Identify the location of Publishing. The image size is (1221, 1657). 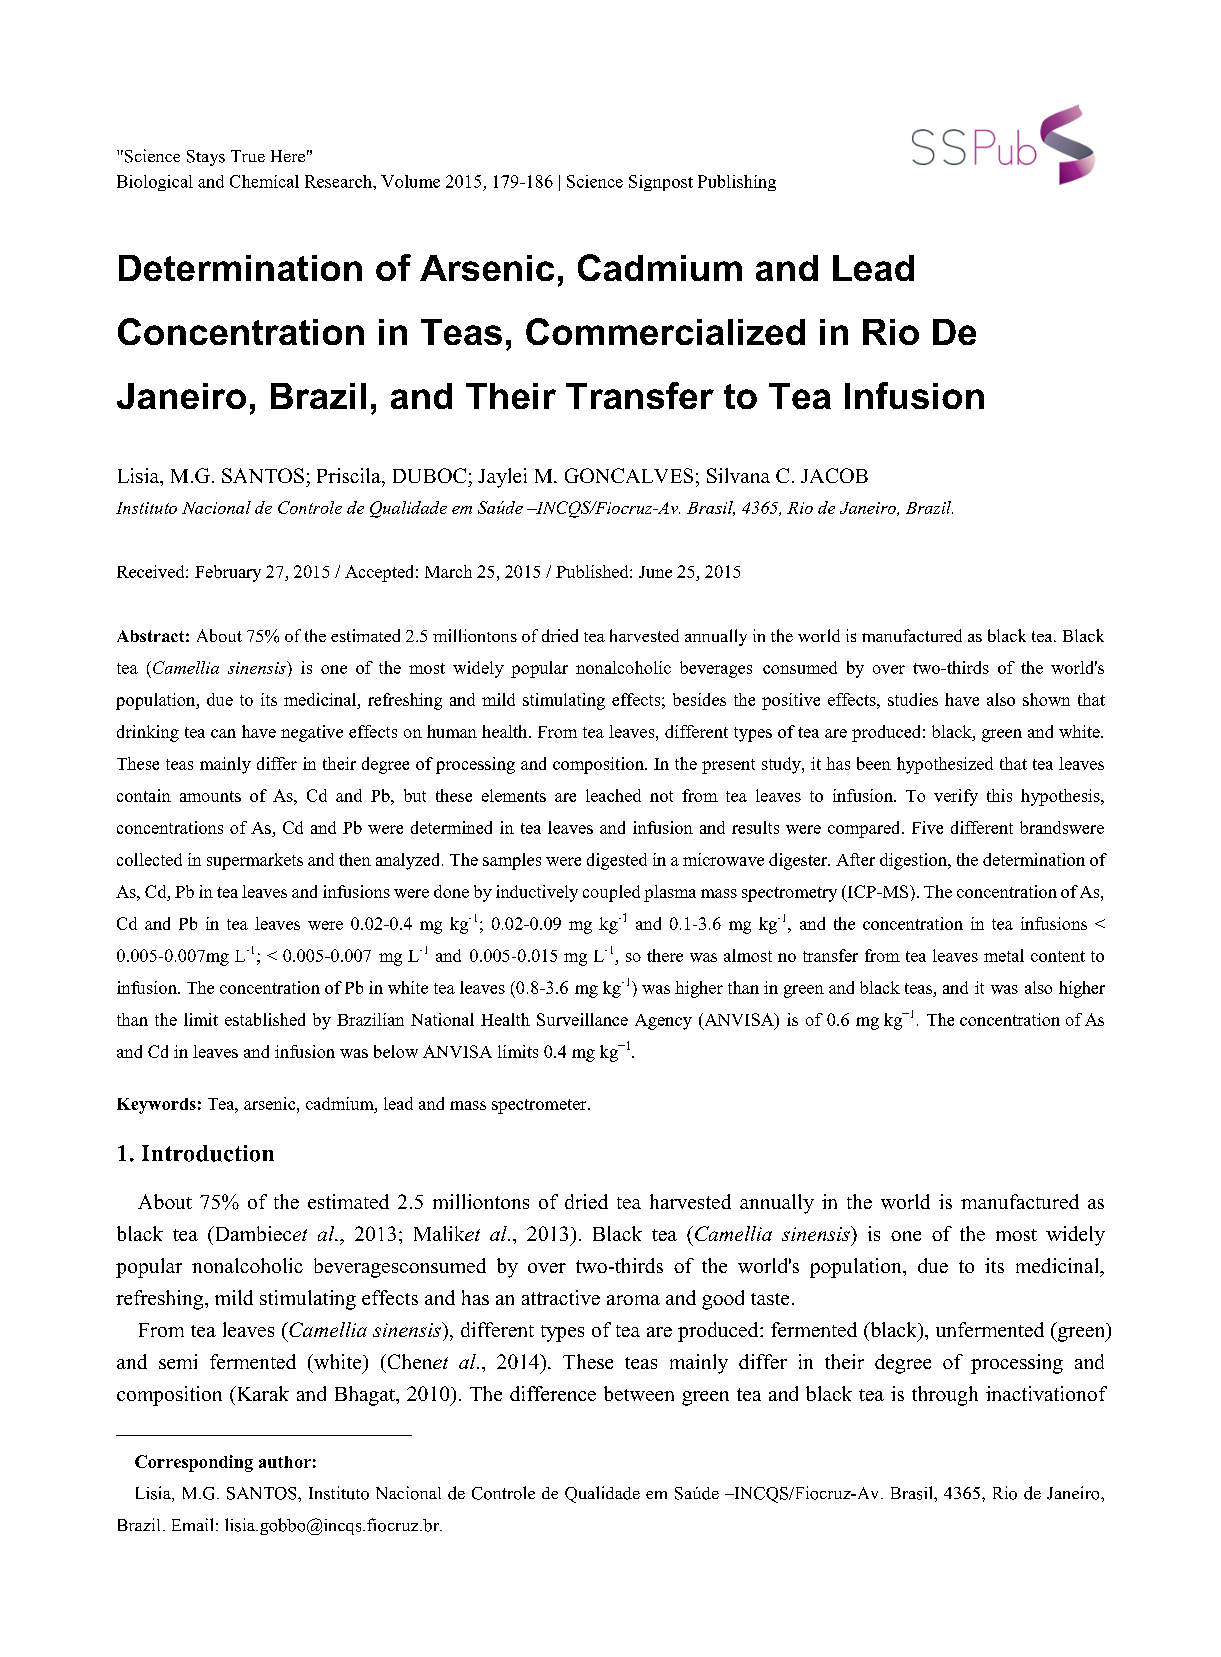
(737, 183).
